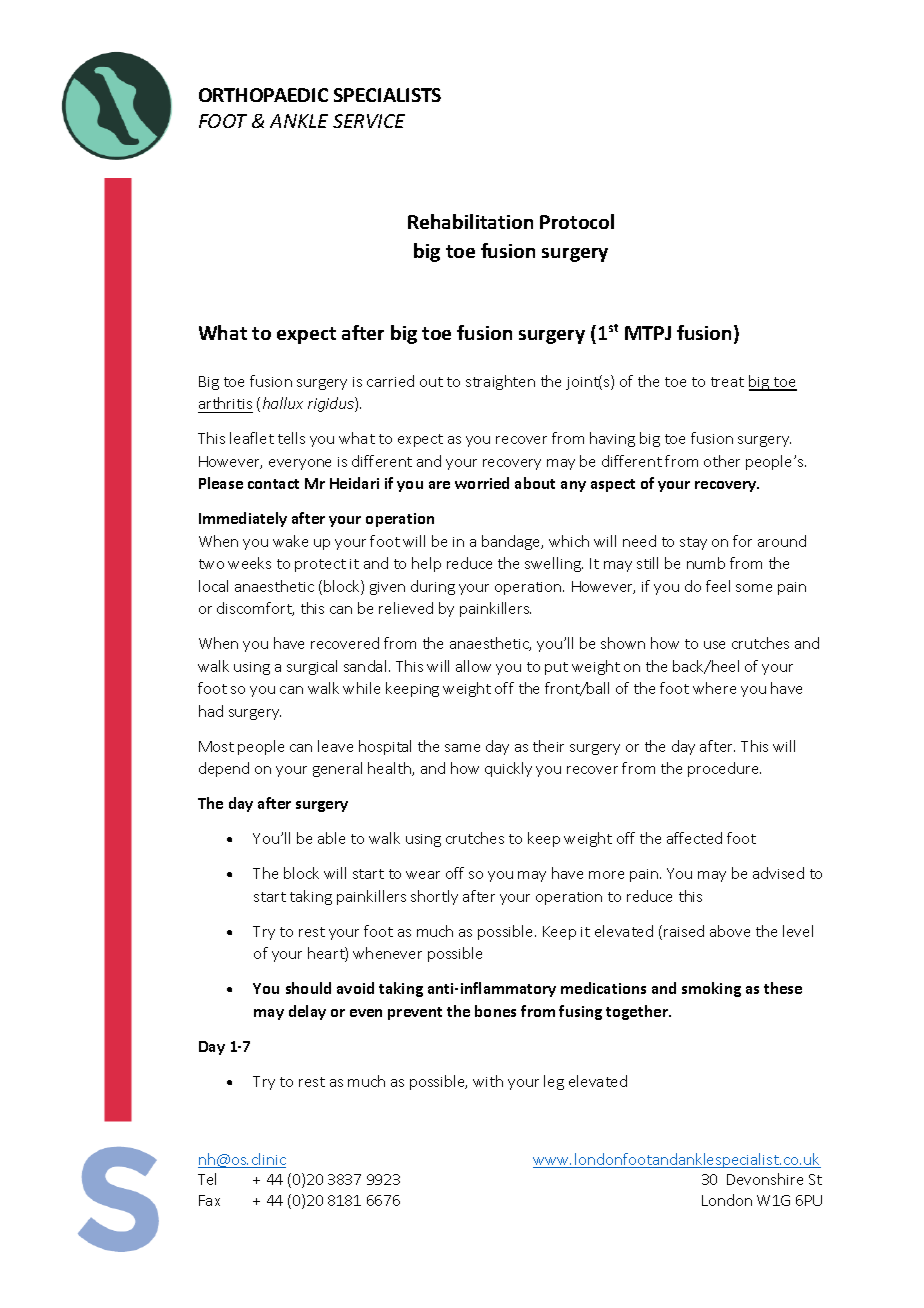 The height and width of the image is (1308, 924). What do you see at coordinates (714, 645) in the image?
I see `use` at bounding box center [714, 645].
